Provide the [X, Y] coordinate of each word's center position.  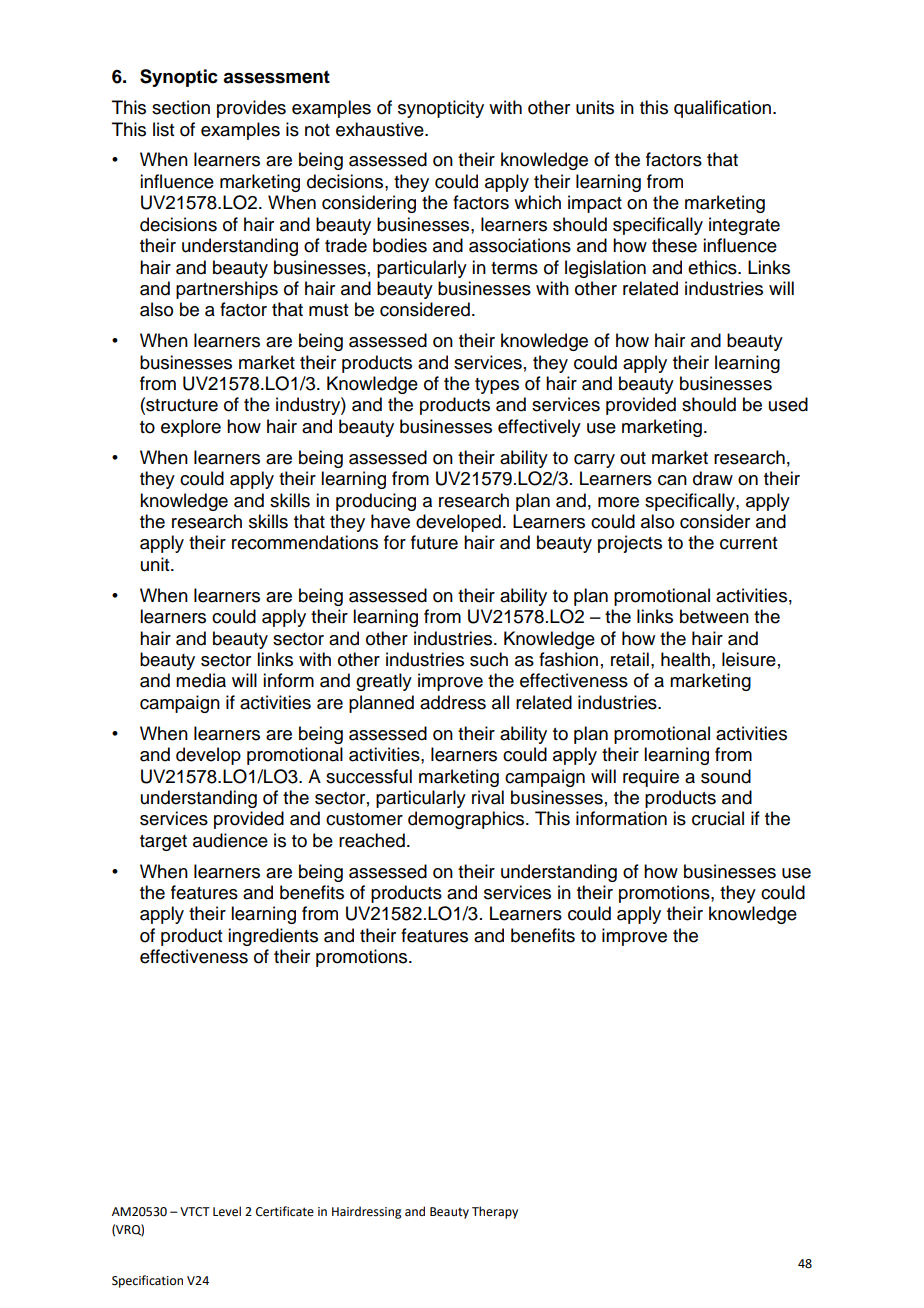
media [201, 680]
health [685, 659]
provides [251, 109]
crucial [718, 818]
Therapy [495, 1212]
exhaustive [381, 129]
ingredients [273, 937]
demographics [467, 820]
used [788, 404]
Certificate [285, 1211]
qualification [722, 109]
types [497, 386]
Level [227, 1211]
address [453, 702]
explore [191, 428]
